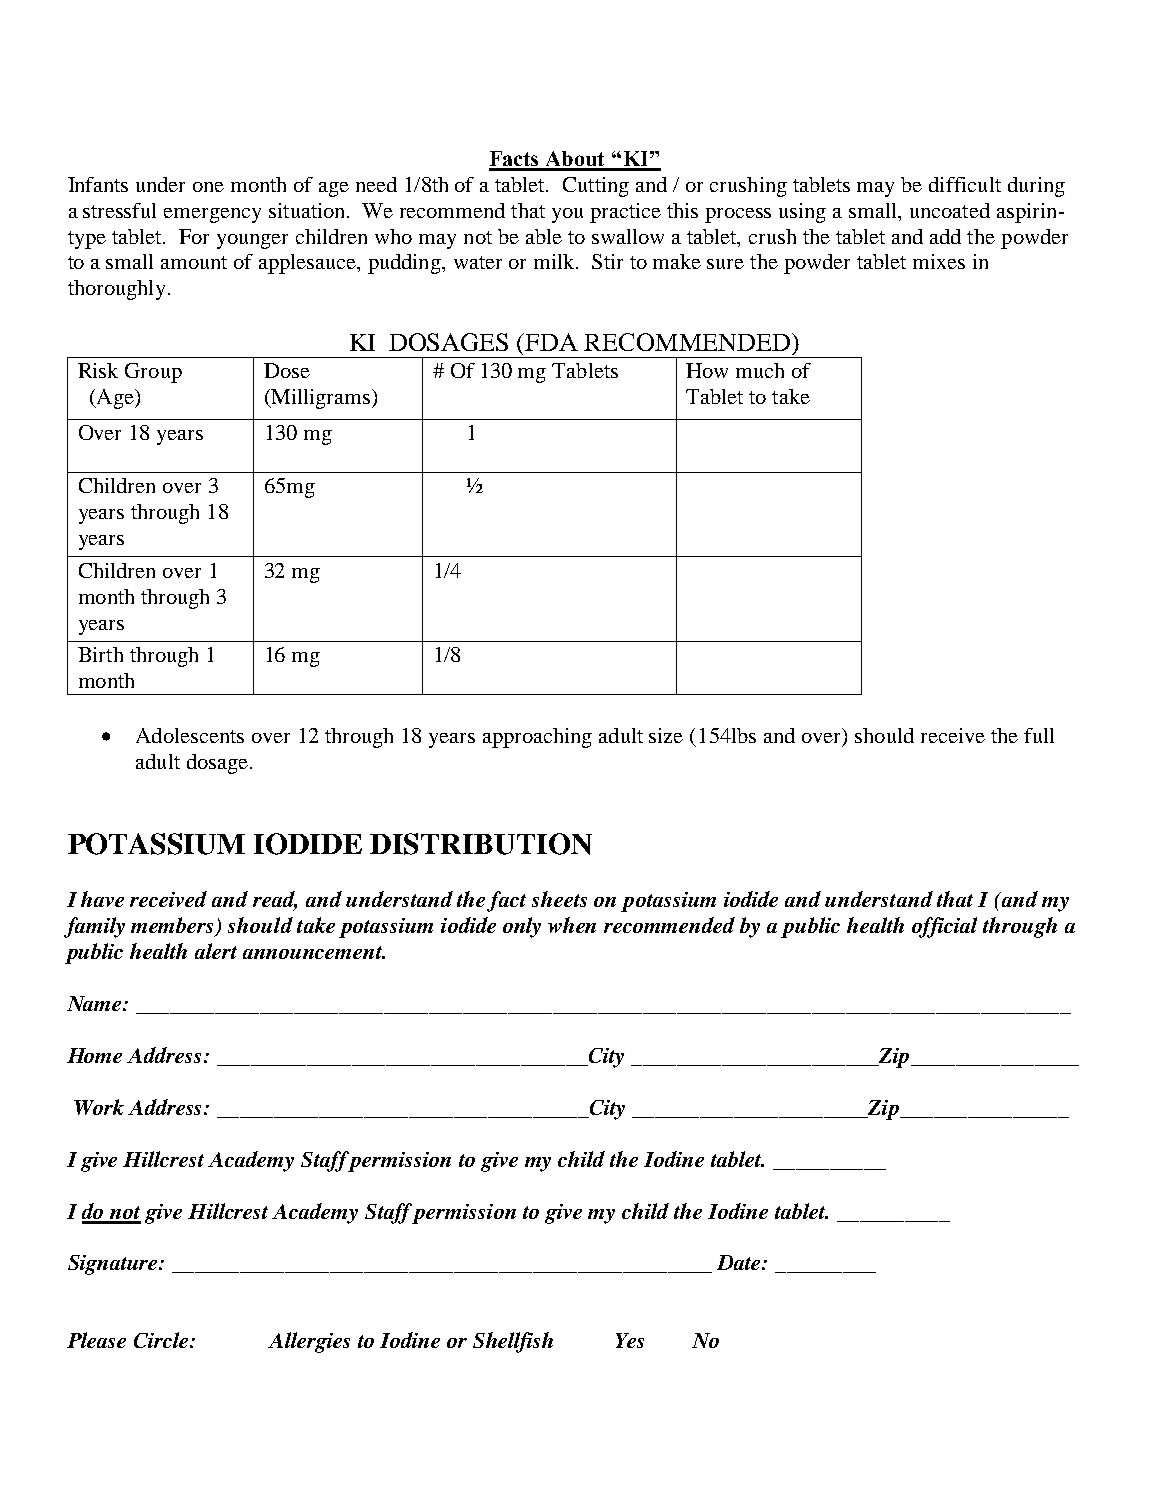 This image has height=1488, width=1149. I want to click on full, so click(1039, 735).
